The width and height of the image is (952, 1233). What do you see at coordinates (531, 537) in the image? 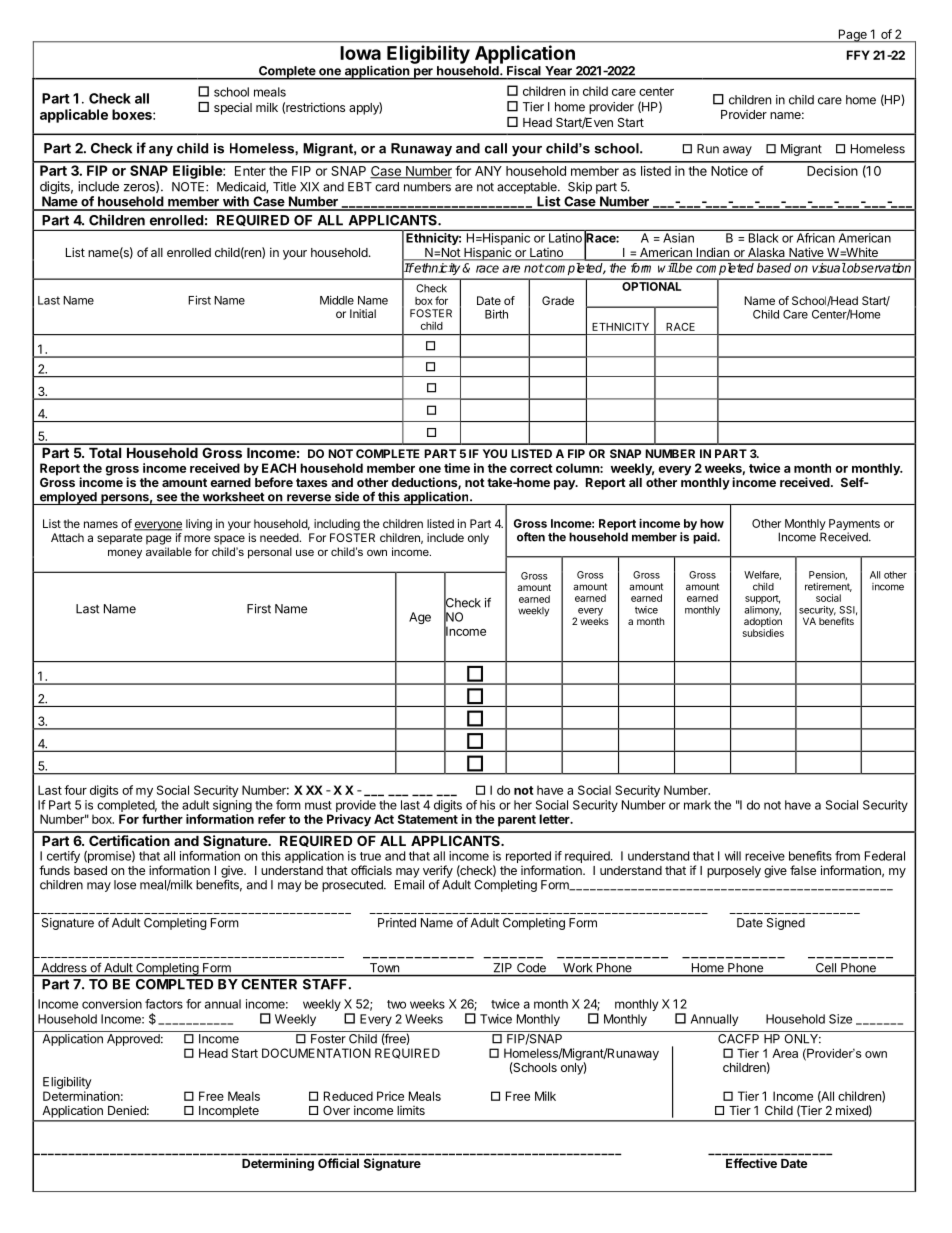
I see `often` at bounding box center [531, 537].
